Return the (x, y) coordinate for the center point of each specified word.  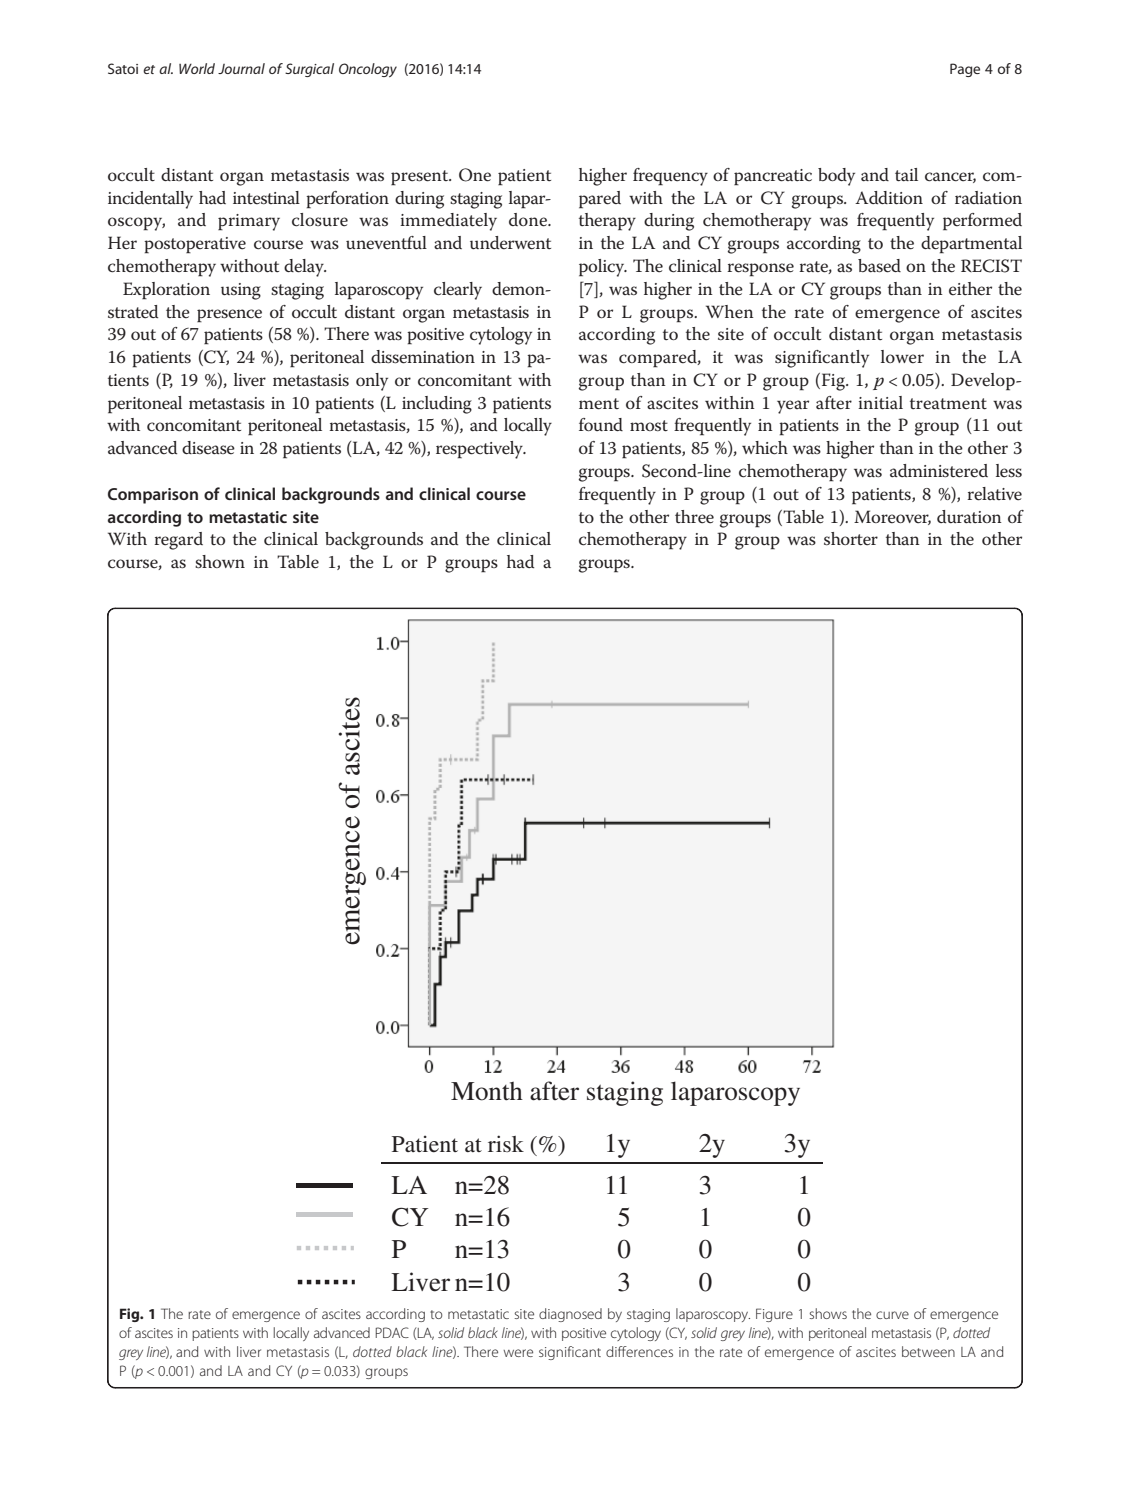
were (518, 1353)
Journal (241, 68)
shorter (851, 539)
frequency (670, 177)
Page (965, 70)
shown (220, 561)
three (694, 517)
